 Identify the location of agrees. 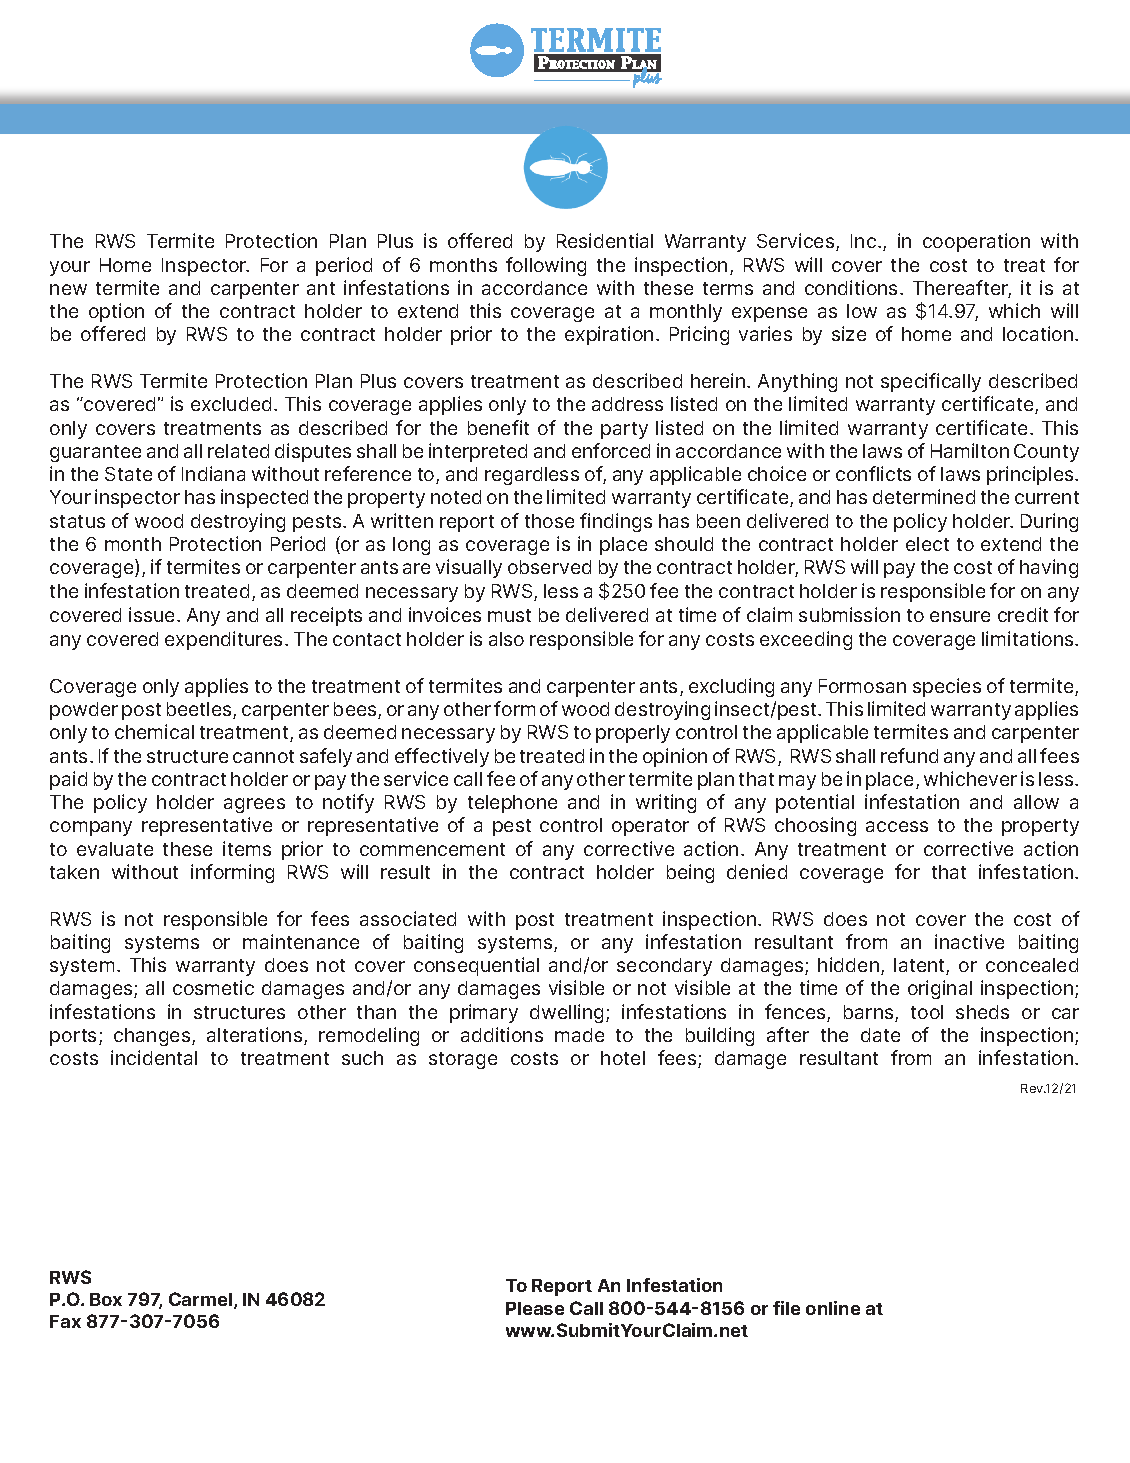
(254, 805).
